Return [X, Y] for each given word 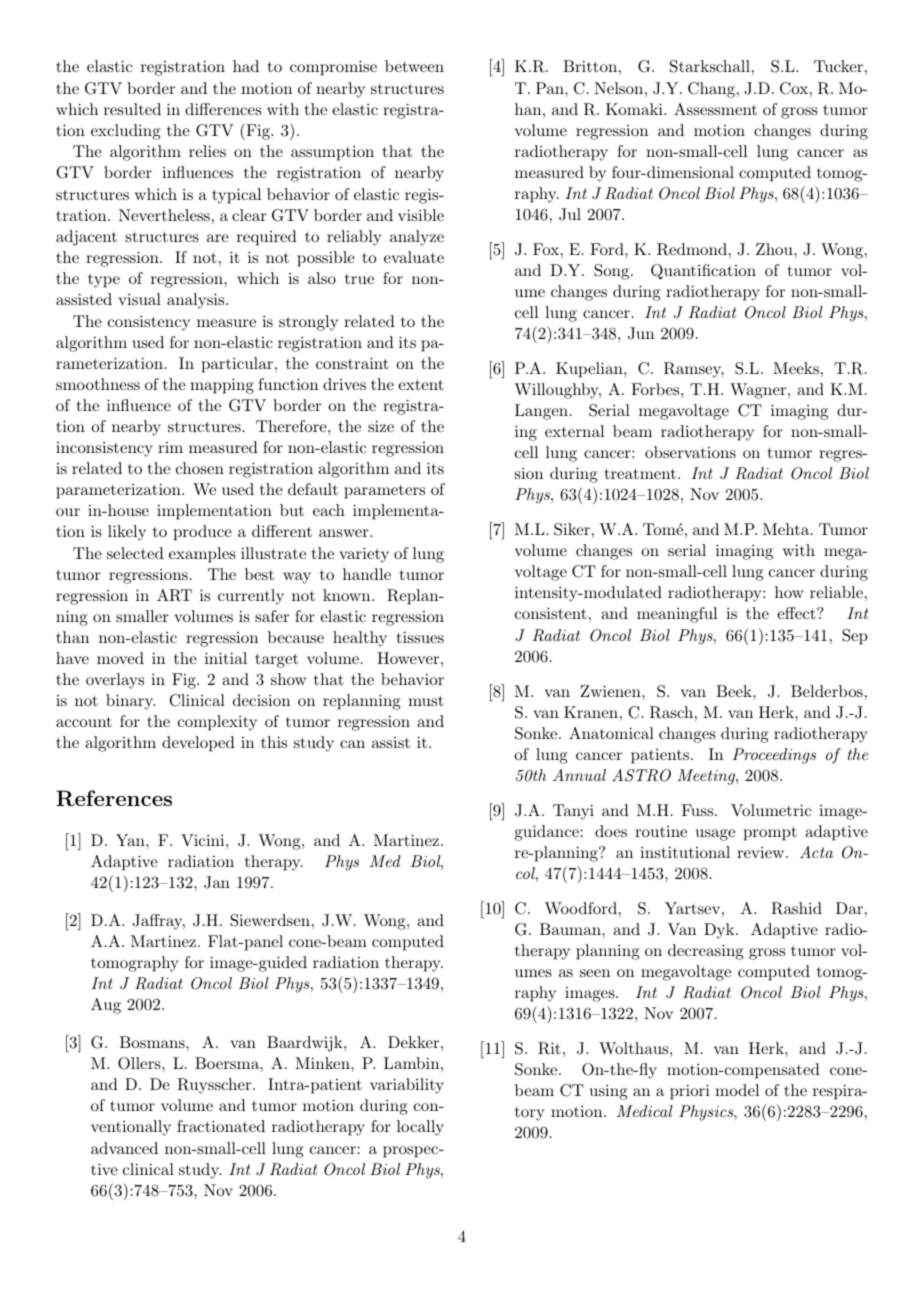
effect [797, 613]
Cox [794, 88]
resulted [132, 109]
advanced [124, 1148]
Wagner [758, 391]
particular [237, 365]
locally [420, 1128]
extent [421, 385]
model [737, 1090]
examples [202, 555]
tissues [420, 637]
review [760, 852]
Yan [131, 840]
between [414, 66]
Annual [579, 775]
